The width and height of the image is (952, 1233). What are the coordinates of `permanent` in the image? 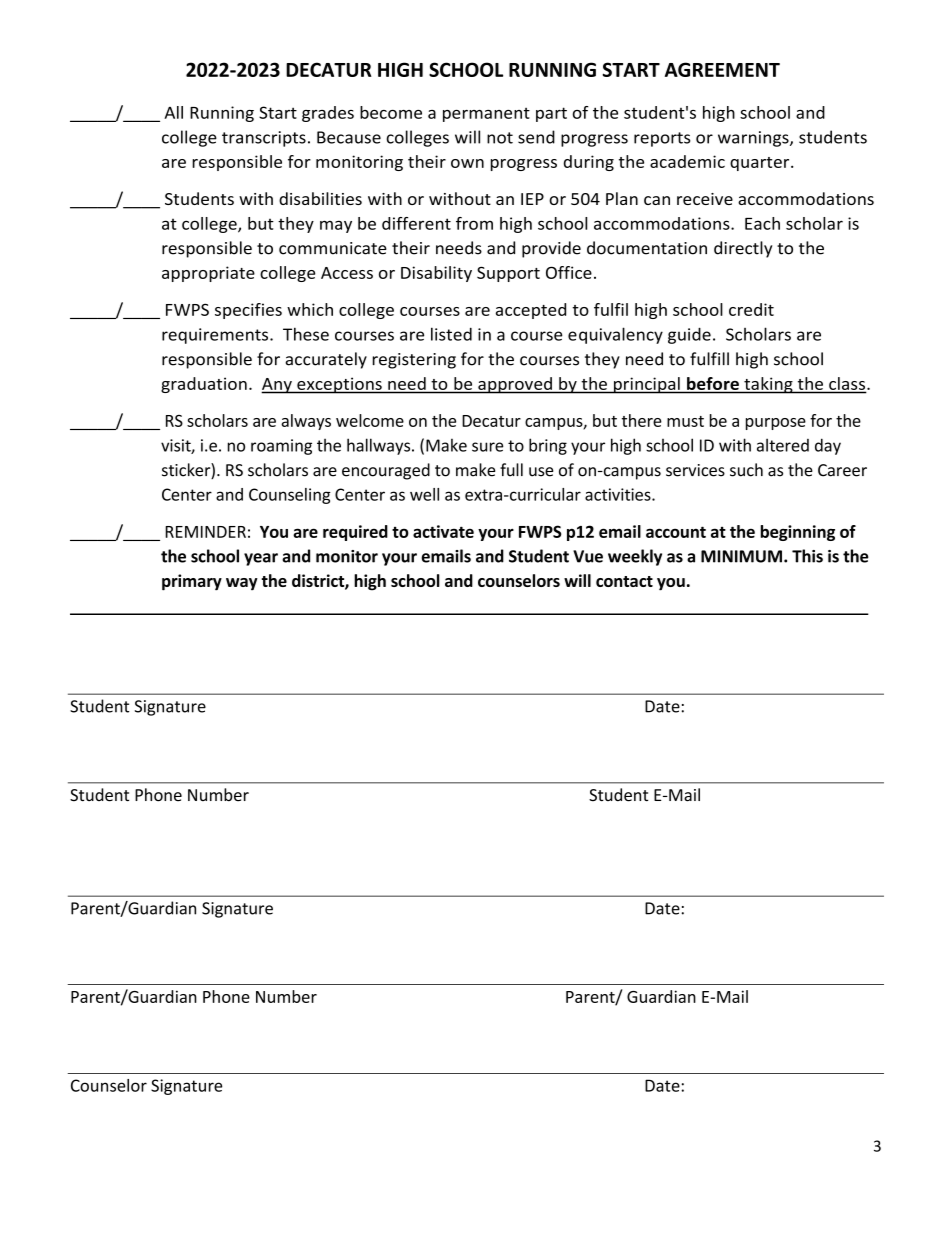 It's located at (486, 114).
